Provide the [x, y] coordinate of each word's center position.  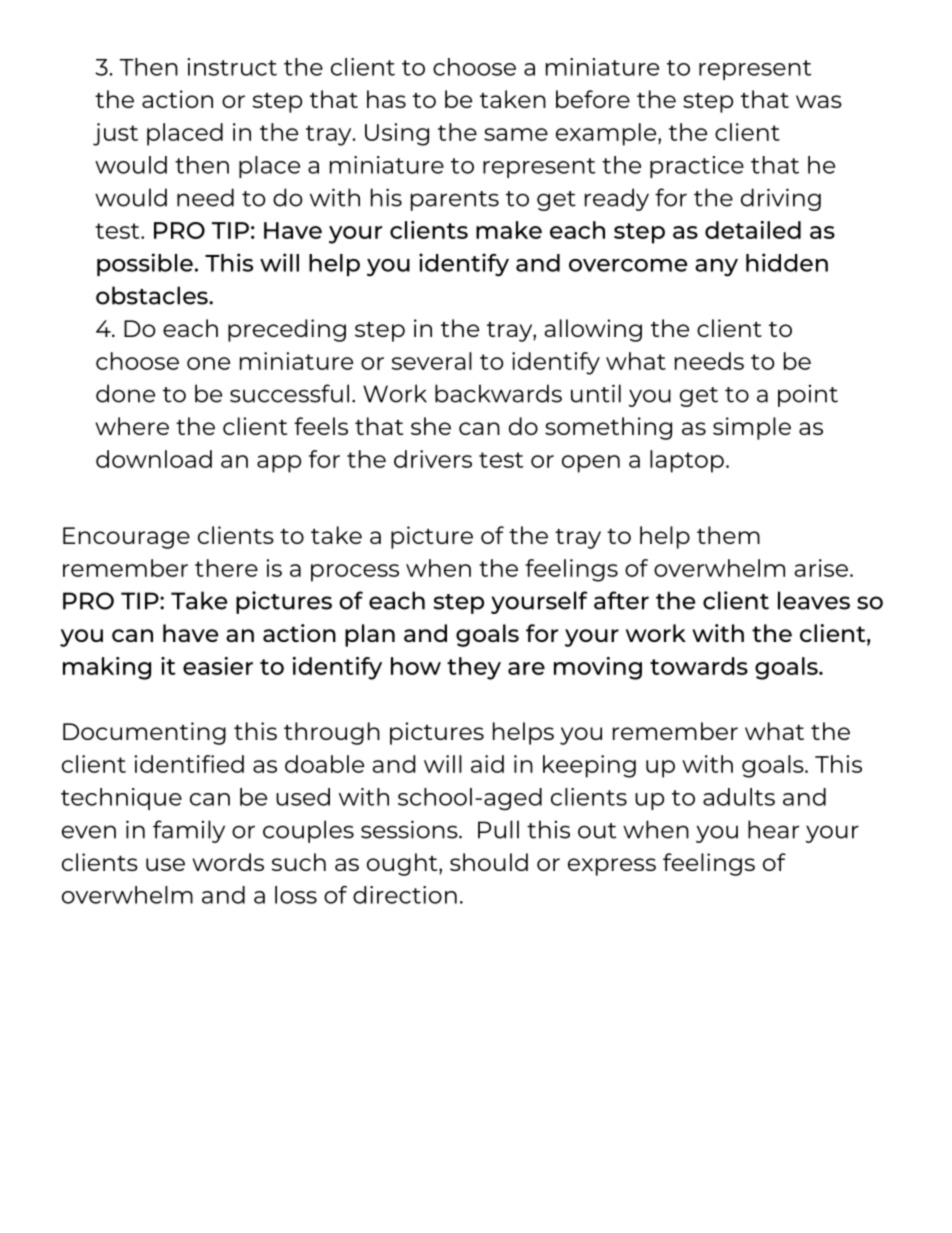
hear [773, 829]
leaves [814, 600]
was [819, 101]
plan [370, 635]
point [808, 396]
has [386, 99]
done [125, 393]
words [228, 862]
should [489, 862]
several [432, 361]
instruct [232, 67]
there [226, 568]
